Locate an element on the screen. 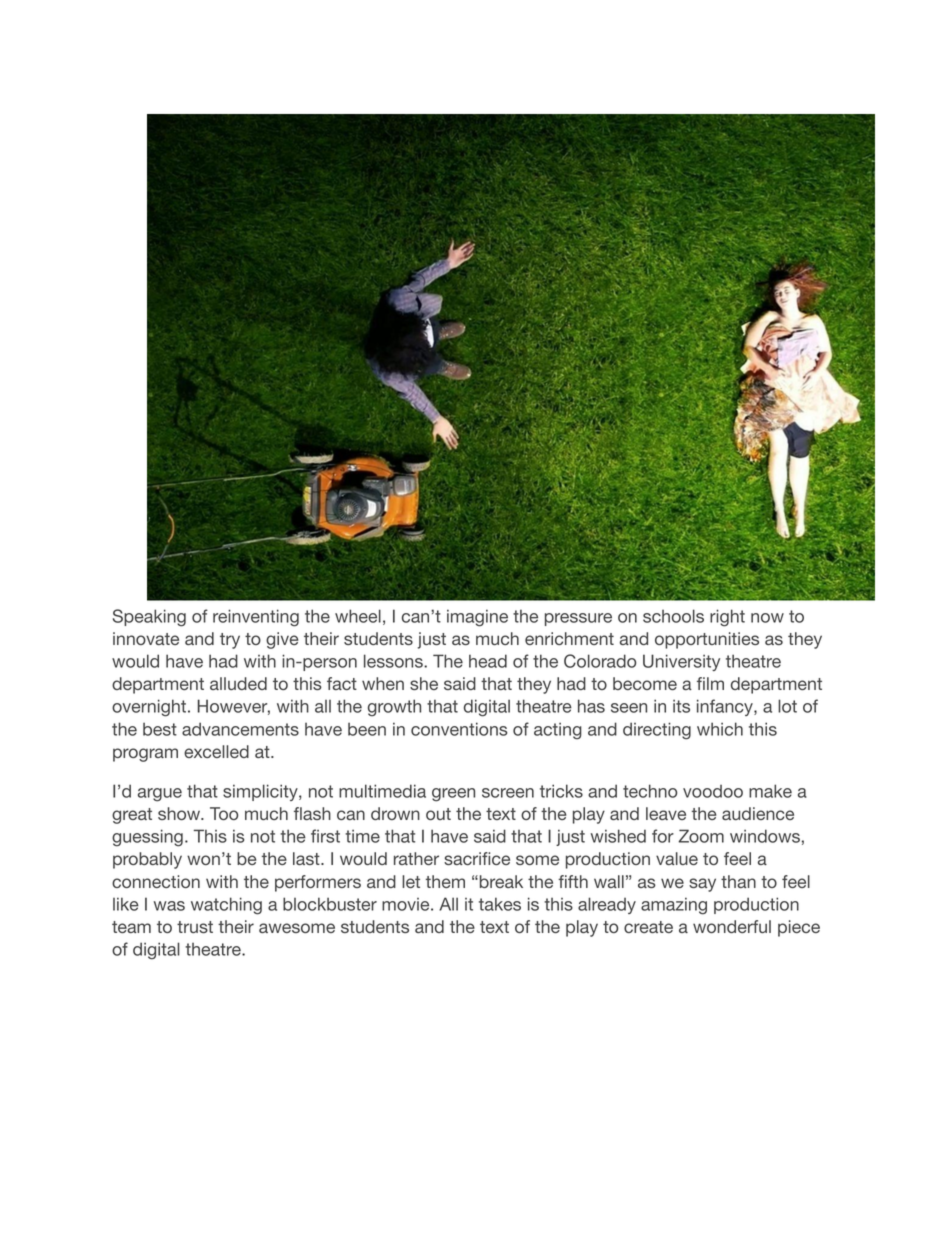 The image size is (952, 1233). right is located at coordinates (727, 618).
